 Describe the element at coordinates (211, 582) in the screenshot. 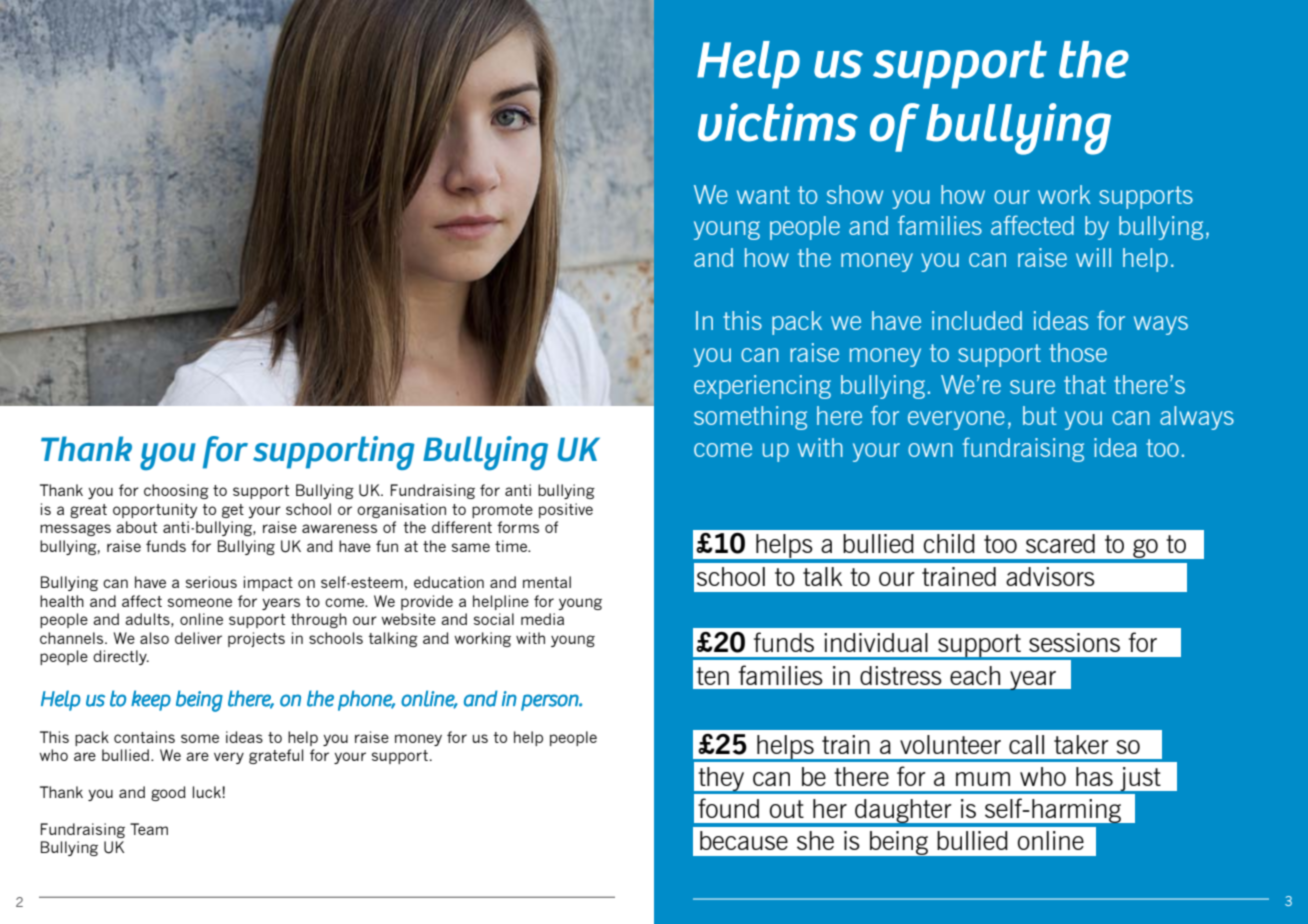

I see `serious` at that location.
